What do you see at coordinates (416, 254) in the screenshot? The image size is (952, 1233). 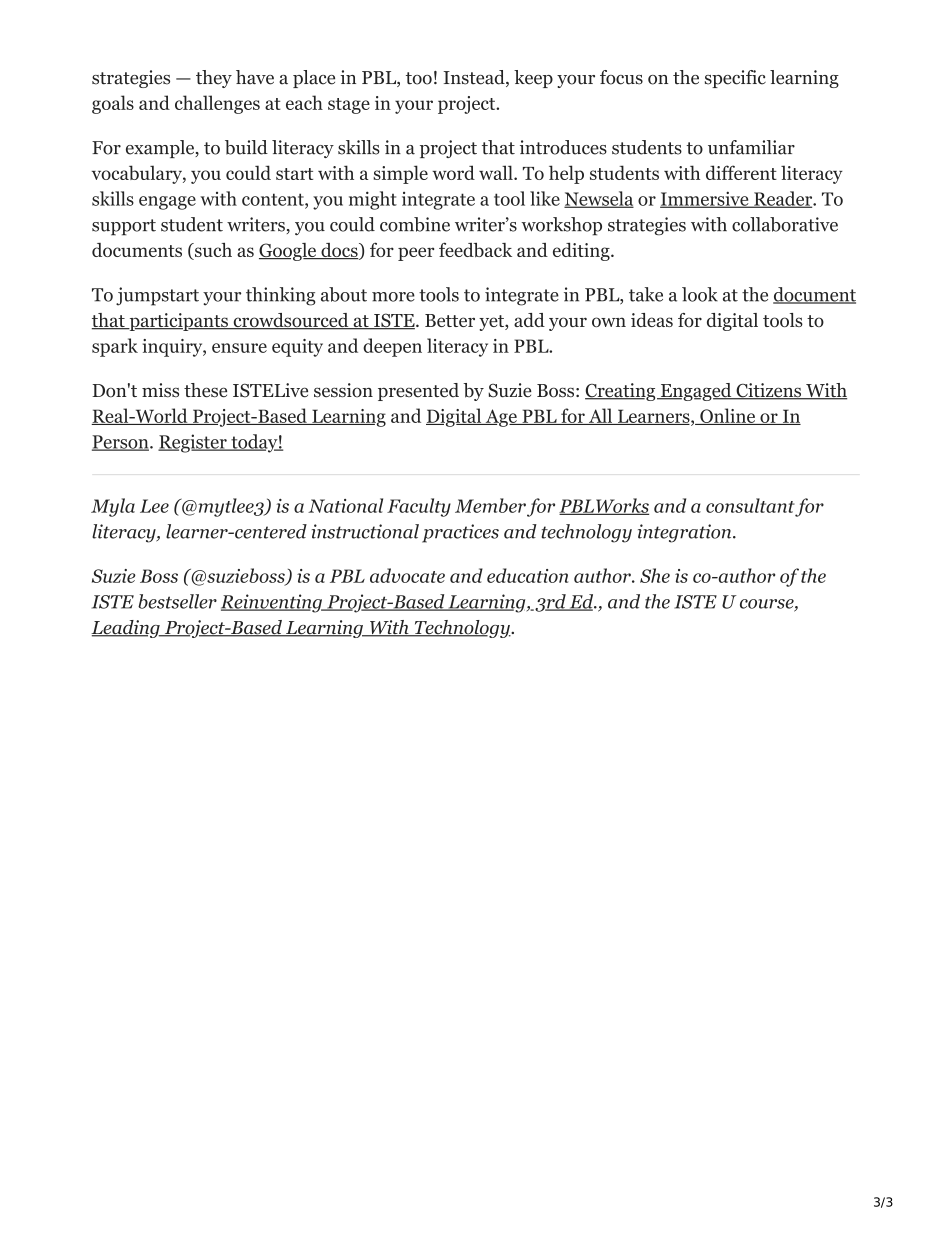 I see `peer` at bounding box center [416, 254].
